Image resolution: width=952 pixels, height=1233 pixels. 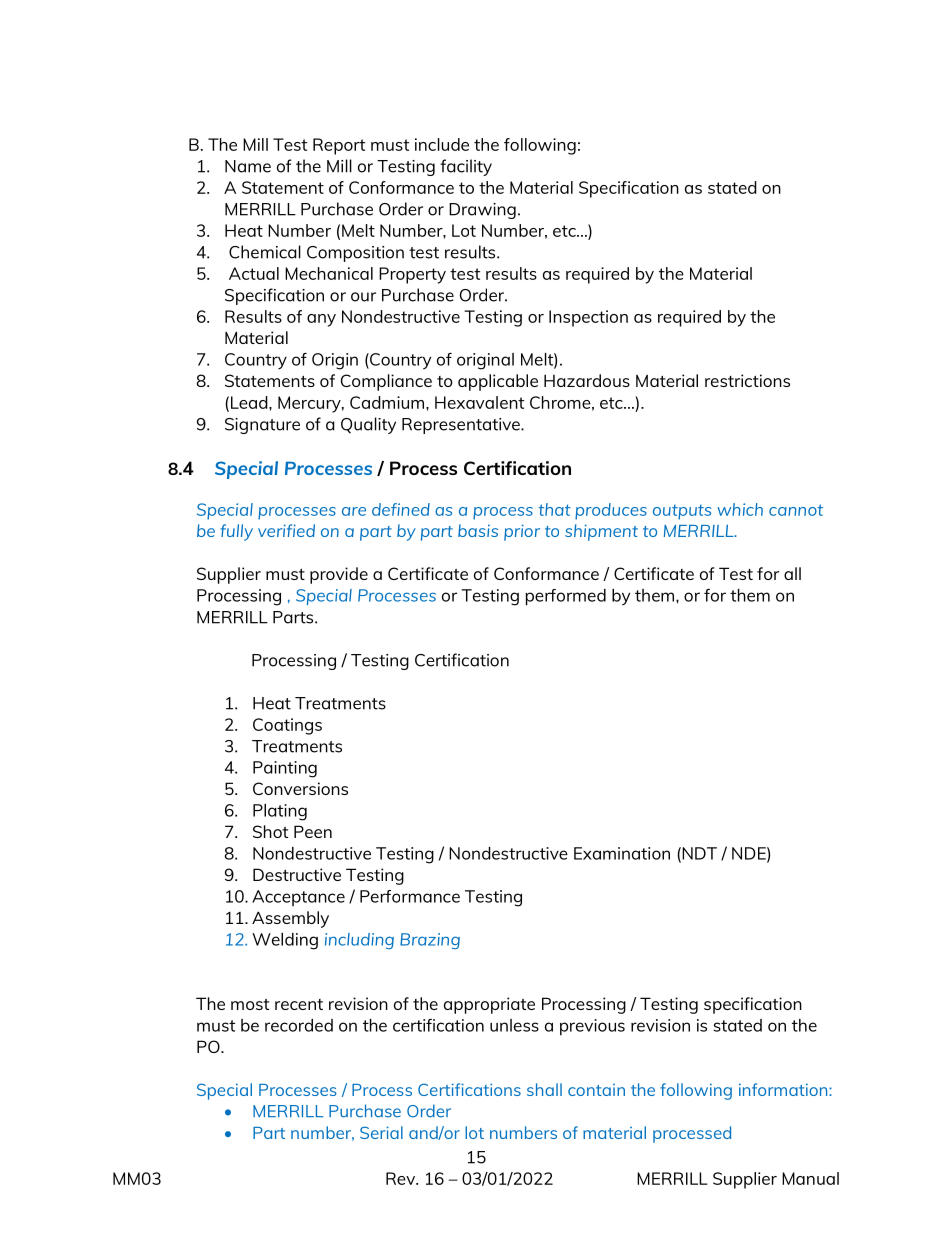 I want to click on Serial, so click(x=381, y=1132).
